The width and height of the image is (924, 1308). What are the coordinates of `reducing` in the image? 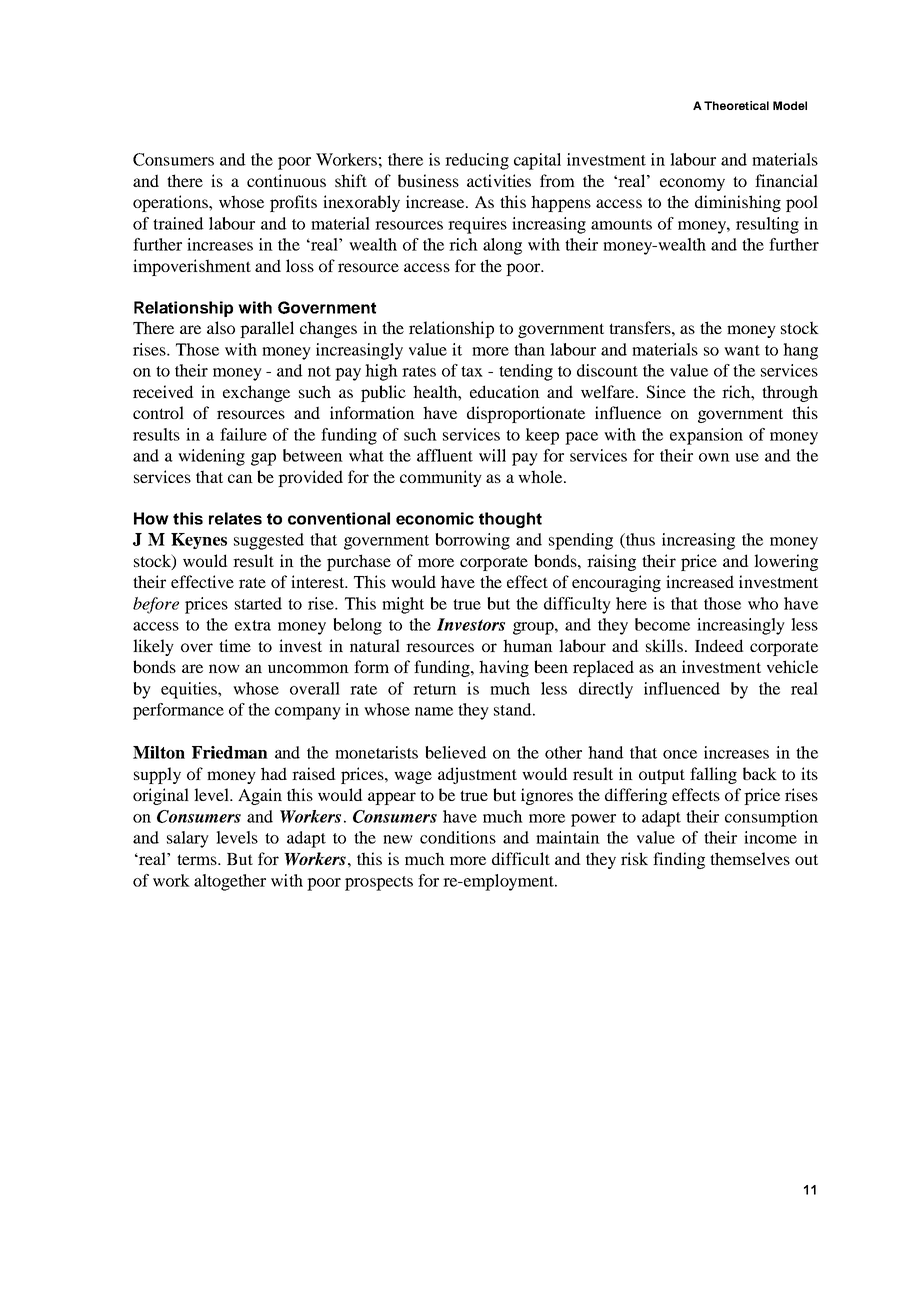 It's located at (477, 161).
